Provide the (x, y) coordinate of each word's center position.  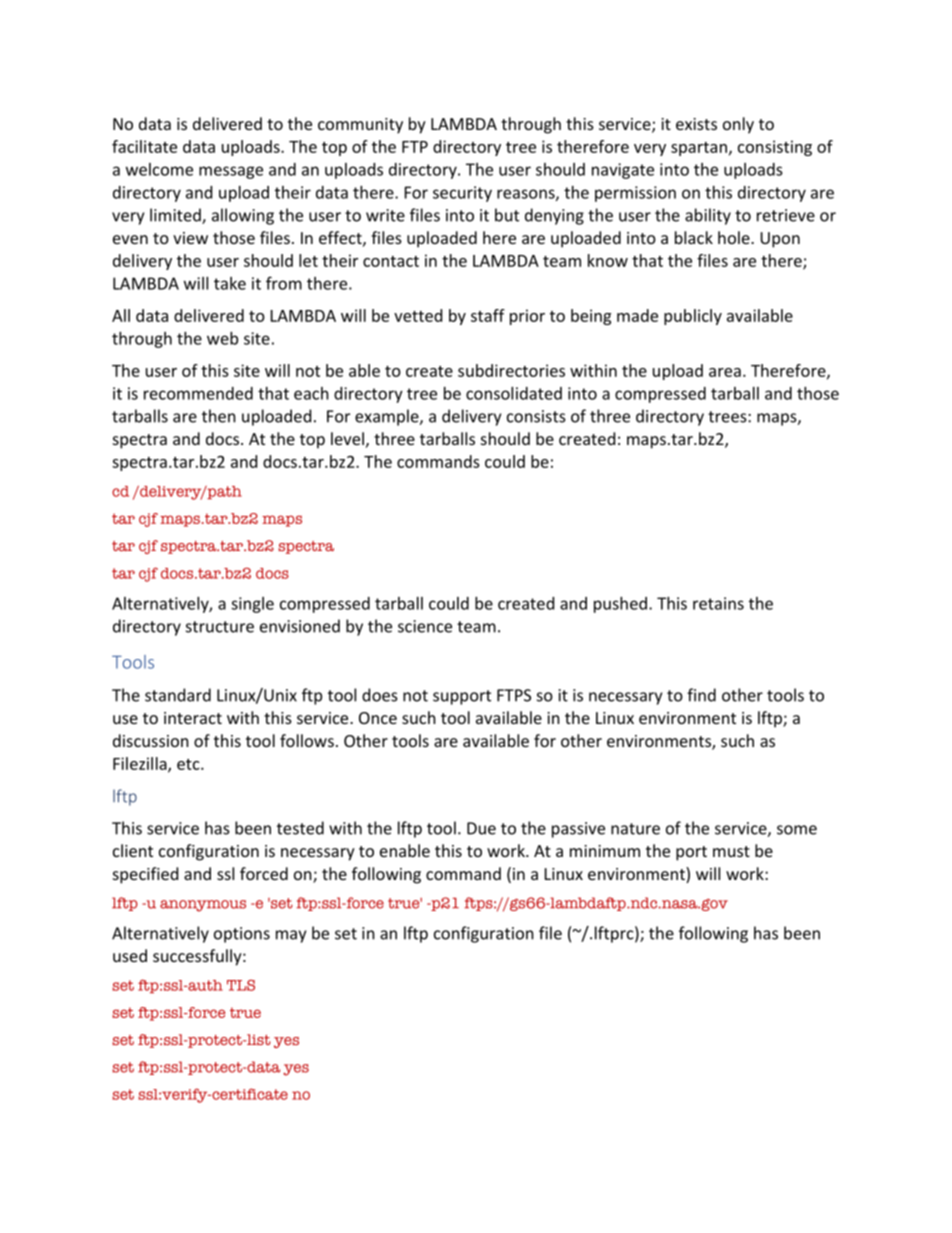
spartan (699, 149)
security (462, 194)
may (291, 936)
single (252, 605)
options (242, 935)
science (425, 626)
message (231, 172)
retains (718, 603)
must (731, 851)
